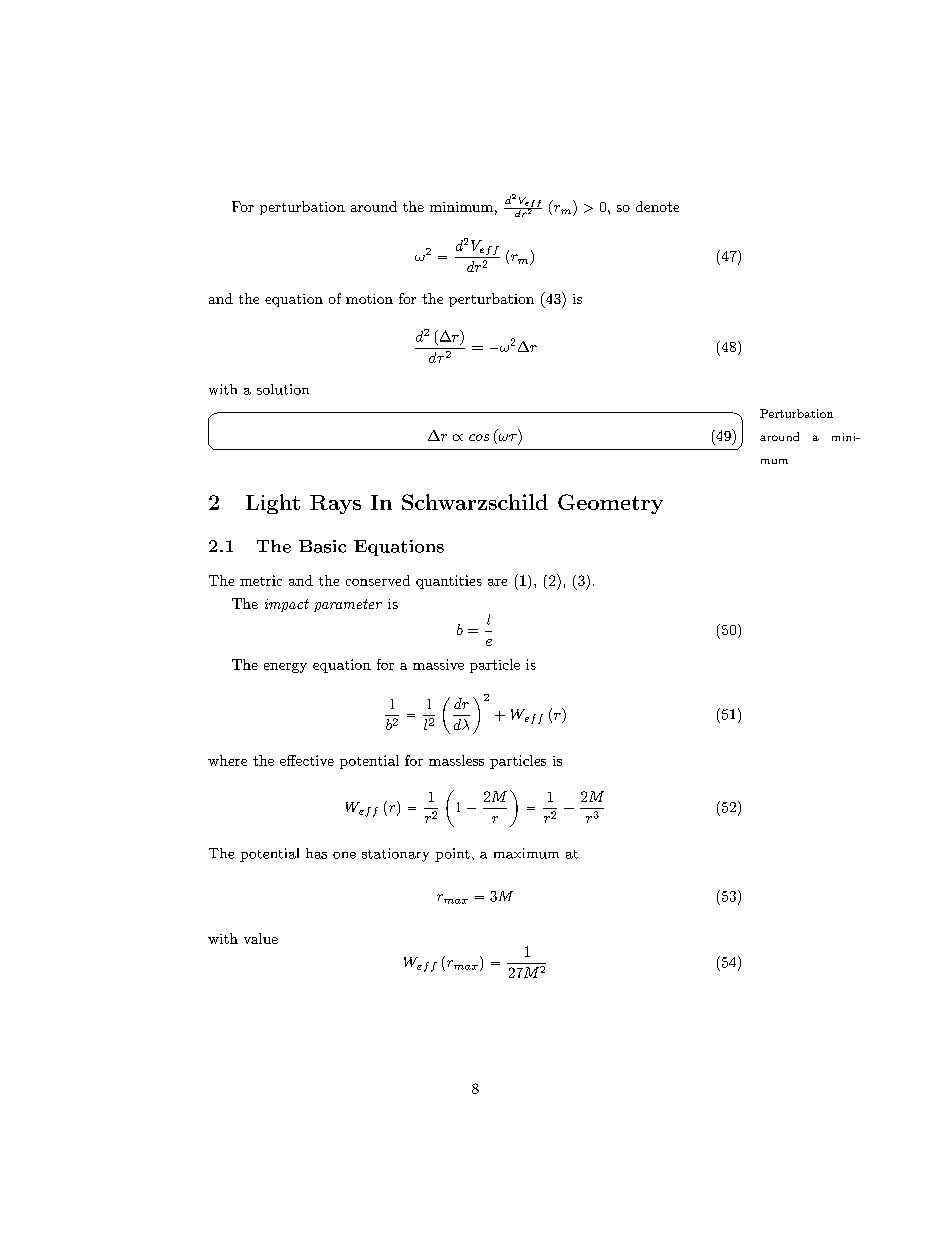 This document has width=952, height=1233. Describe the element at coordinates (479, 437) in the document. I see `cos` at that location.
